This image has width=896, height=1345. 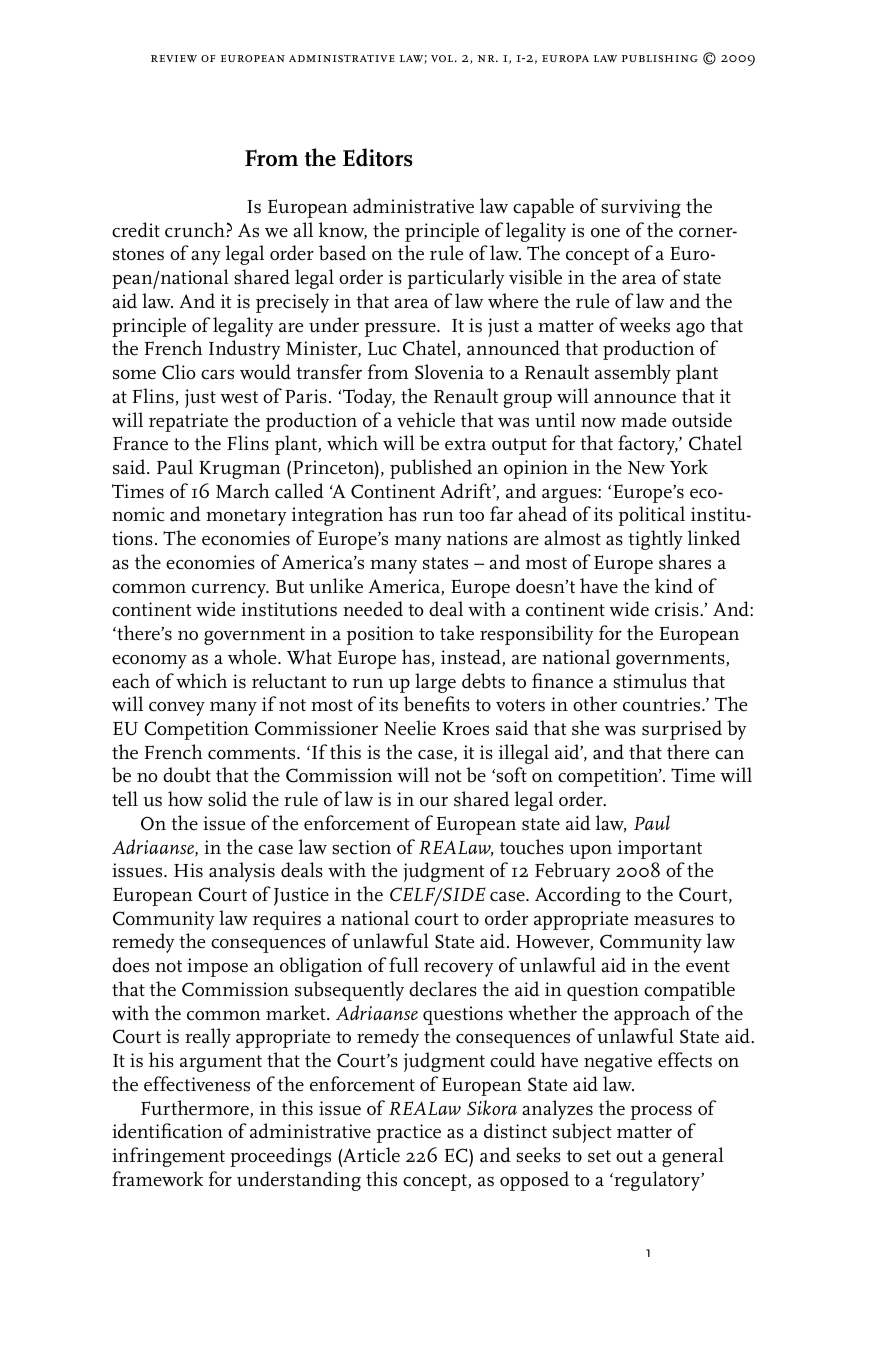 I want to click on regulatory, so click(x=657, y=1181).
